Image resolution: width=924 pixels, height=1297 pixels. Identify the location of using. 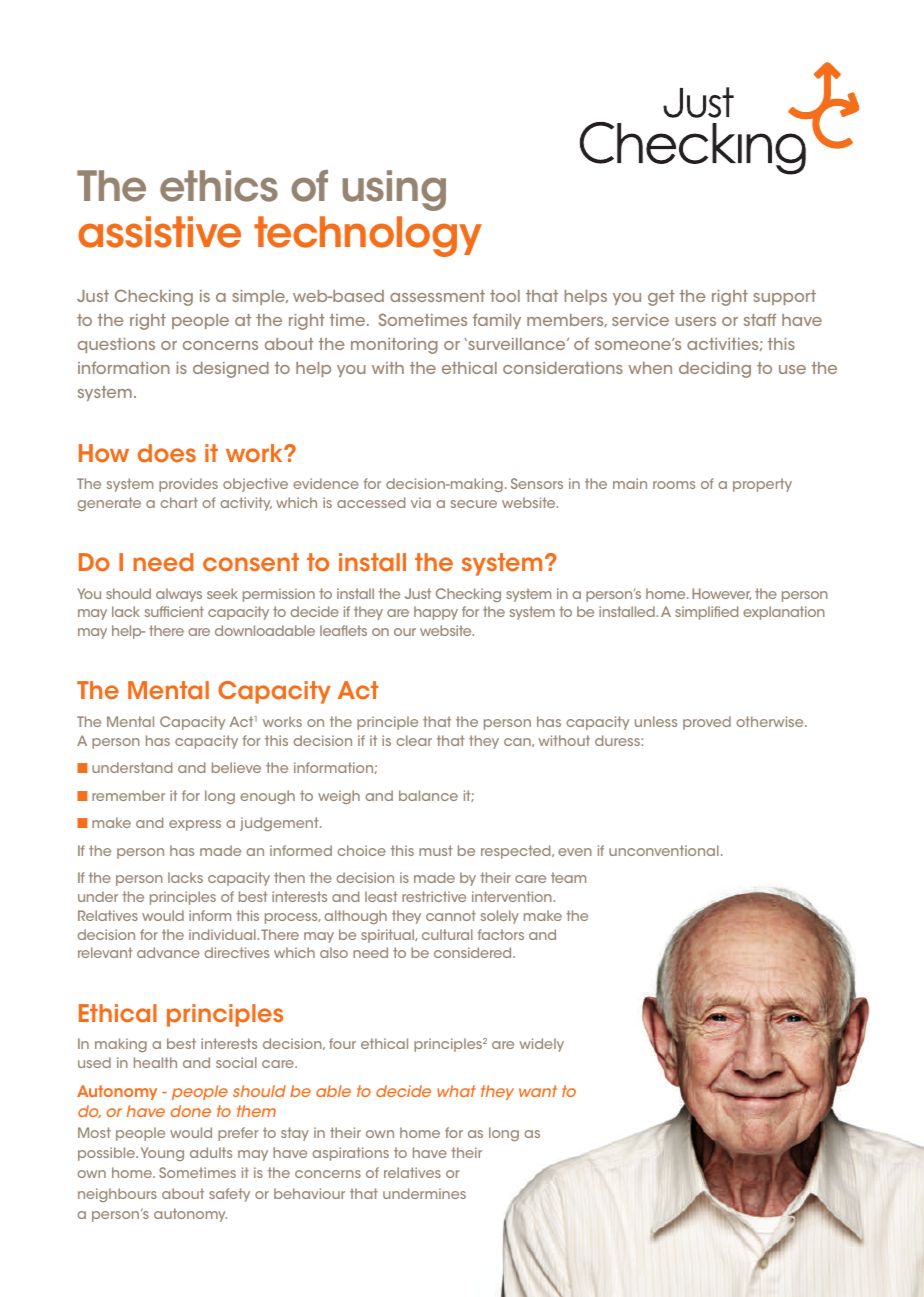
(394, 190).
